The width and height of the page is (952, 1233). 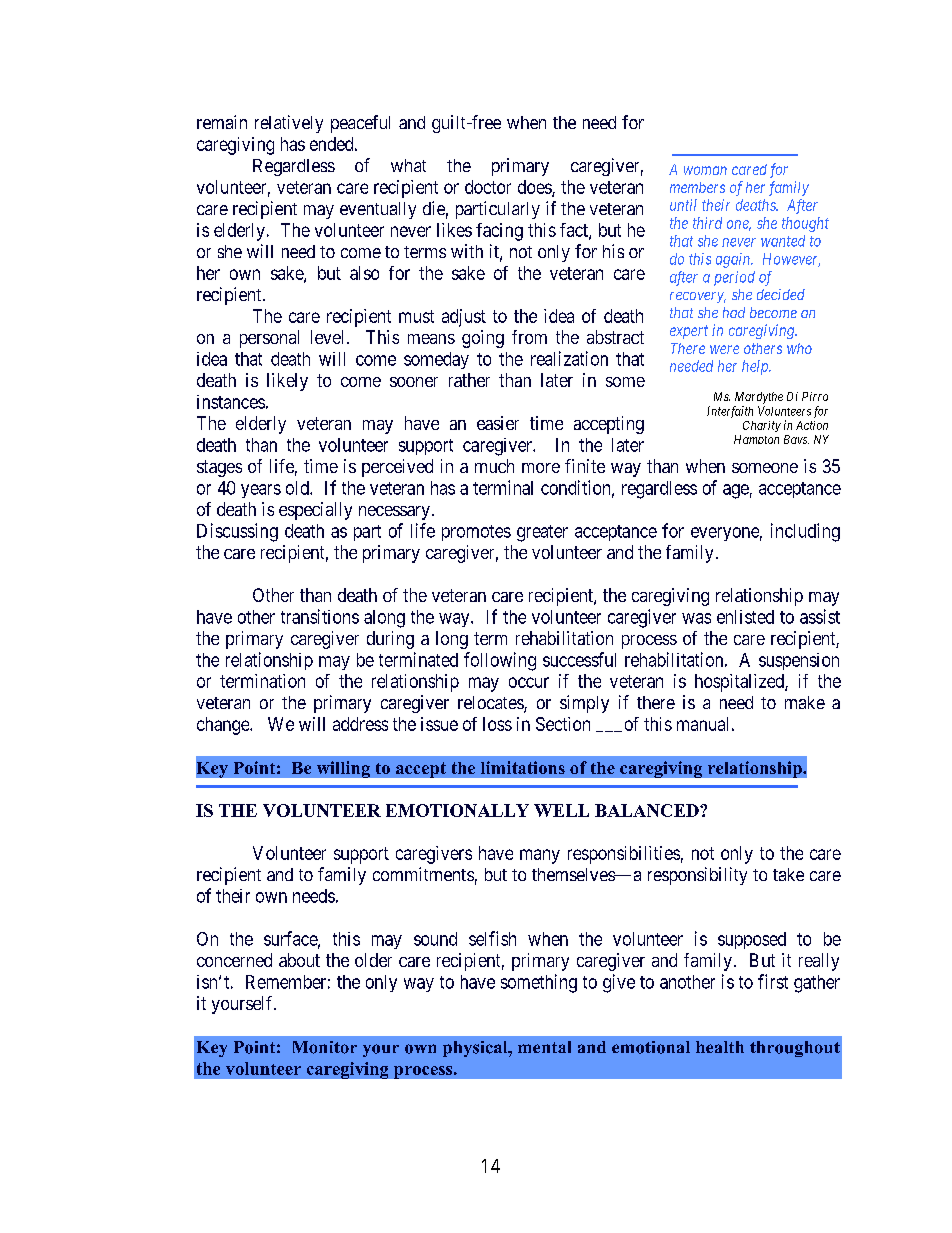 What do you see at coordinates (289, 124) in the page?
I see `relatively` at bounding box center [289, 124].
